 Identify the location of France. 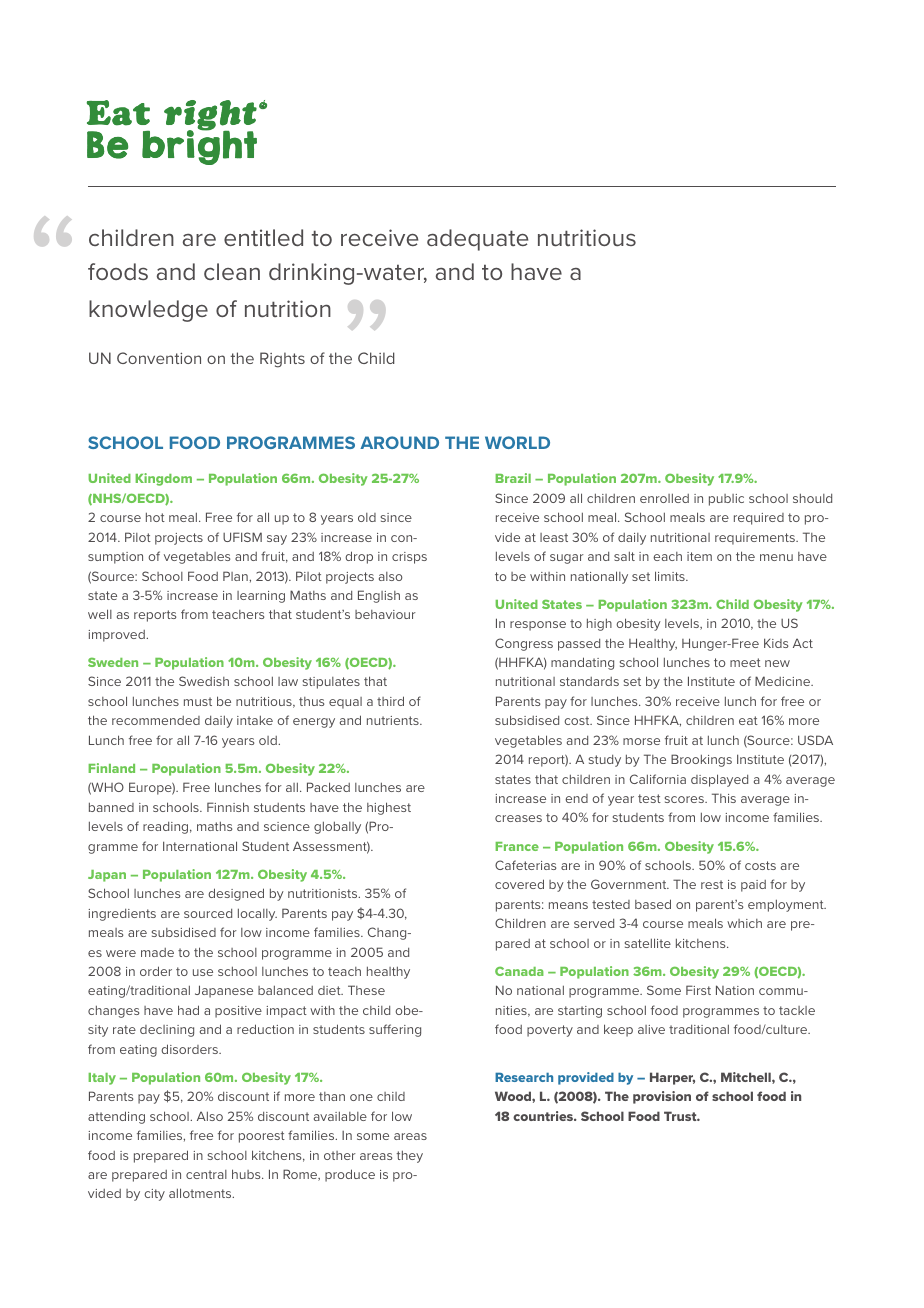
(517, 846).
